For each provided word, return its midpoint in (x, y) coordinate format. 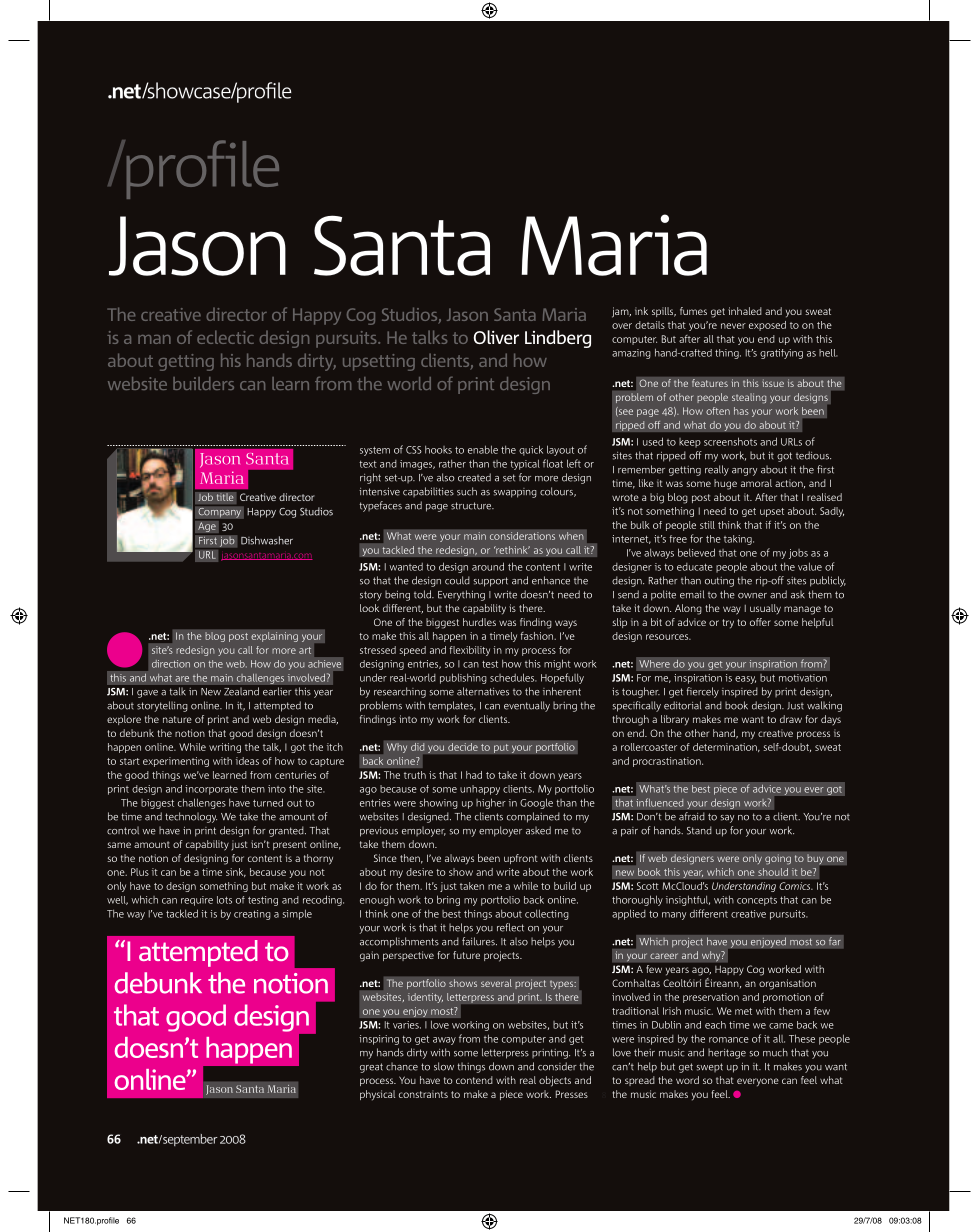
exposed (767, 326)
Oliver (496, 337)
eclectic (225, 337)
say (727, 819)
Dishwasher (267, 540)
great (371, 1068)
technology (191, 817)
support (490, 582)
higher (491, 803)
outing (719, 582)
